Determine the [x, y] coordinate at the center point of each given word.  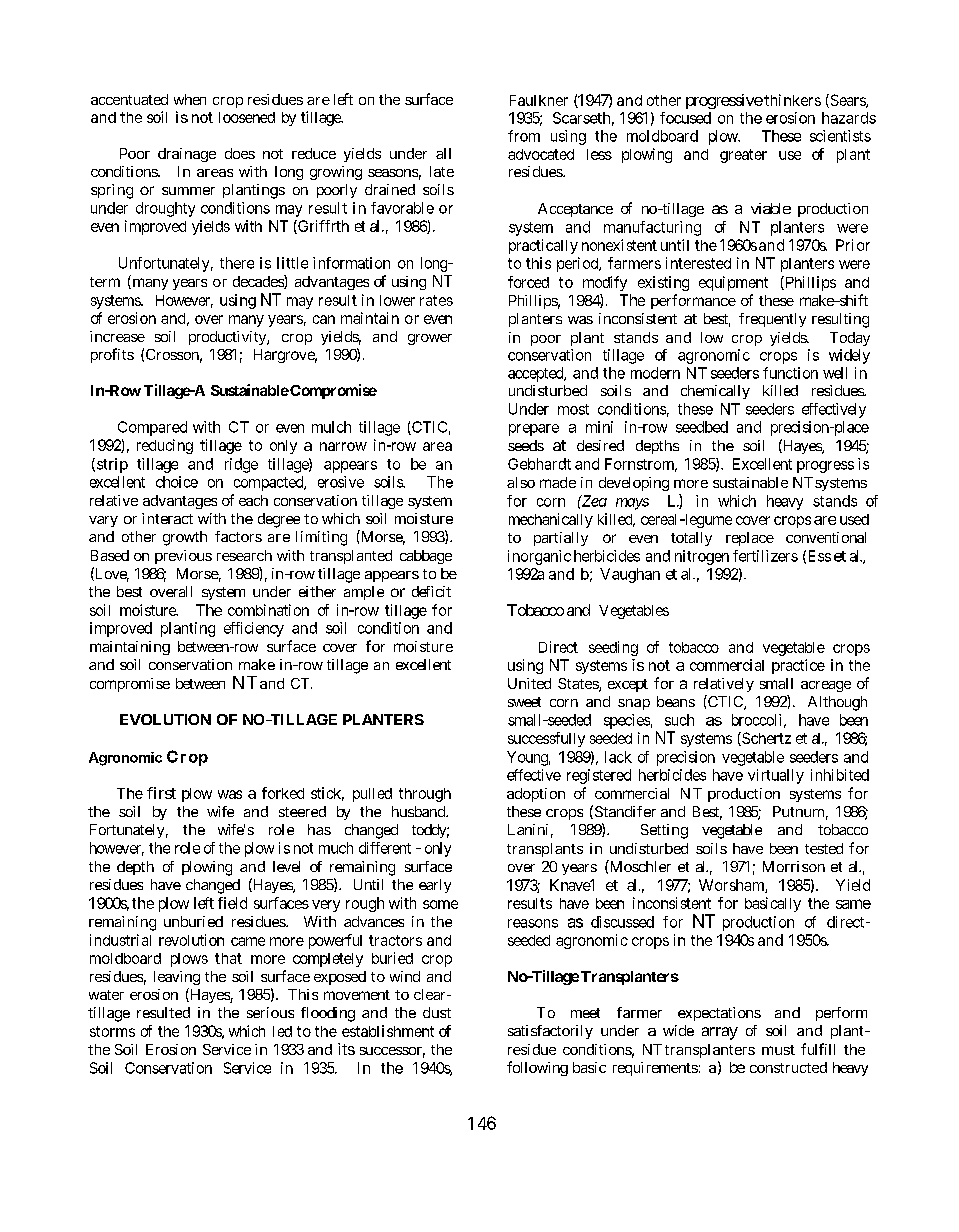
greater [743, 156]
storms [112, 1031]
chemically [715, 392]
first [161, 793]
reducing [165, 446]
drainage [187, 155]
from [524, 136]
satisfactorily [550, 1032]
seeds [526, 445]
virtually [776, 776]
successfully [546, 739]
